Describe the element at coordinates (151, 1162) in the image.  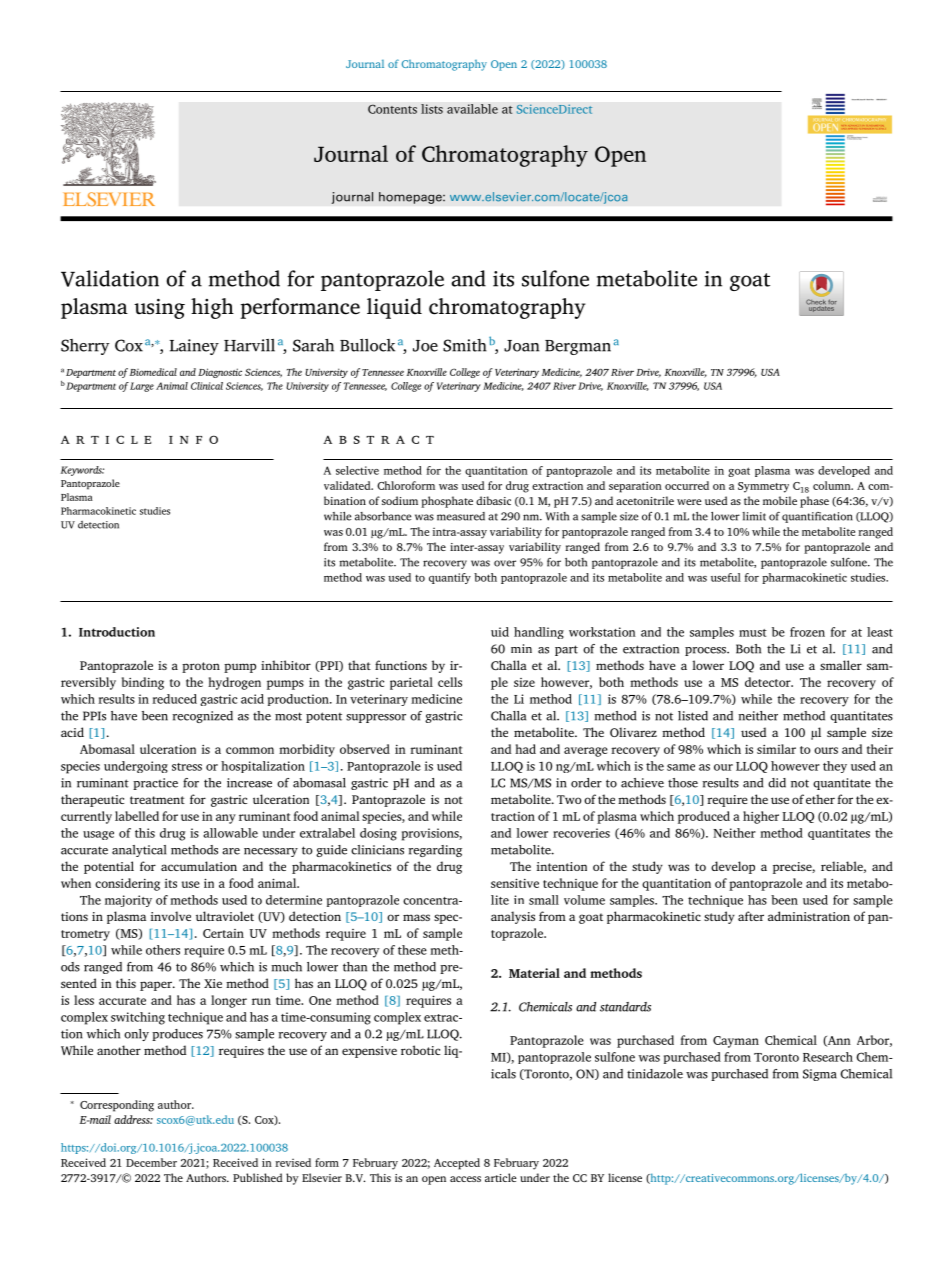
I see `December` at that location.
